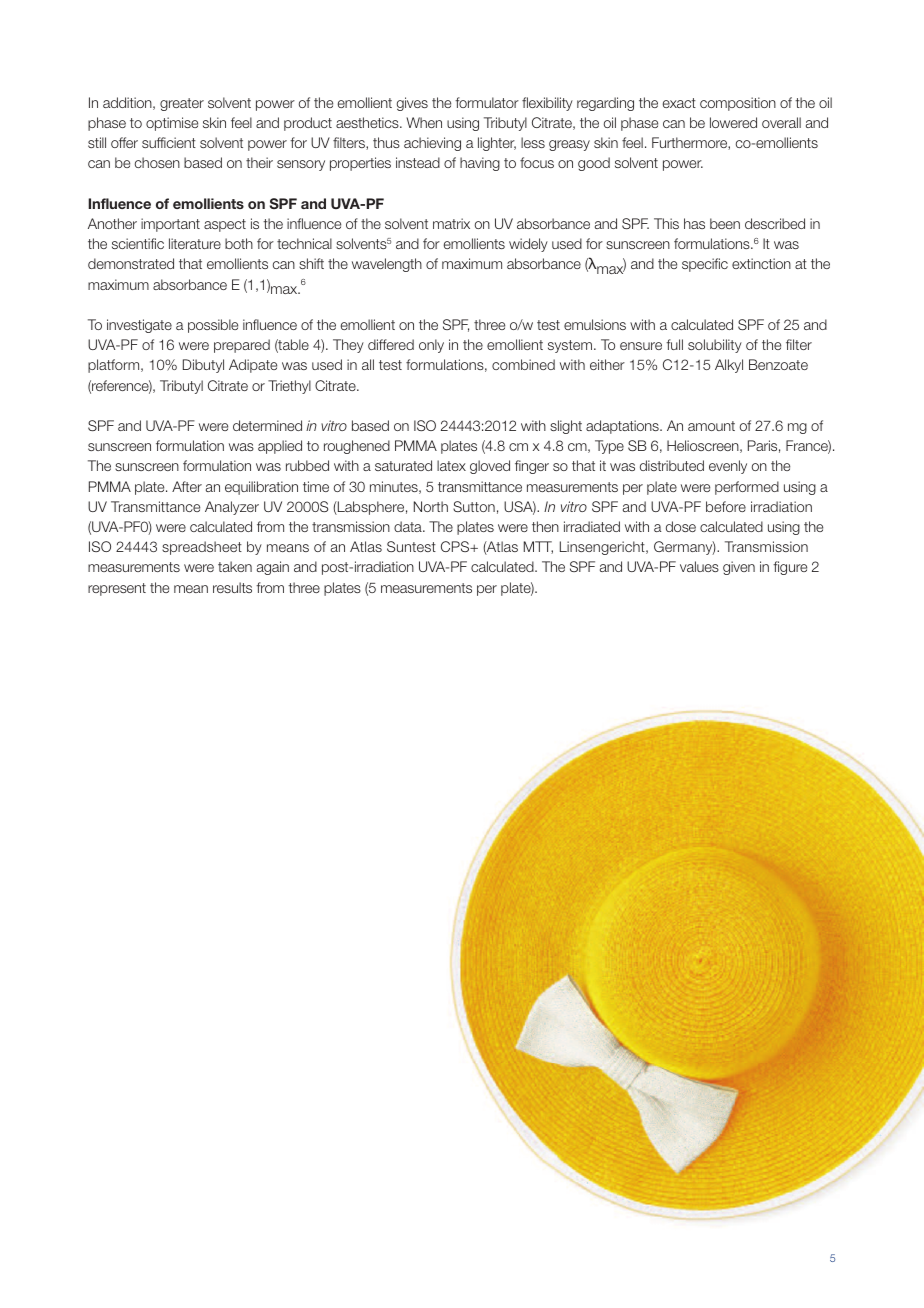 The image size is (924, 1308). Describe the element at coordinates (172, 124) in the document. I see `optimise` at that location.
